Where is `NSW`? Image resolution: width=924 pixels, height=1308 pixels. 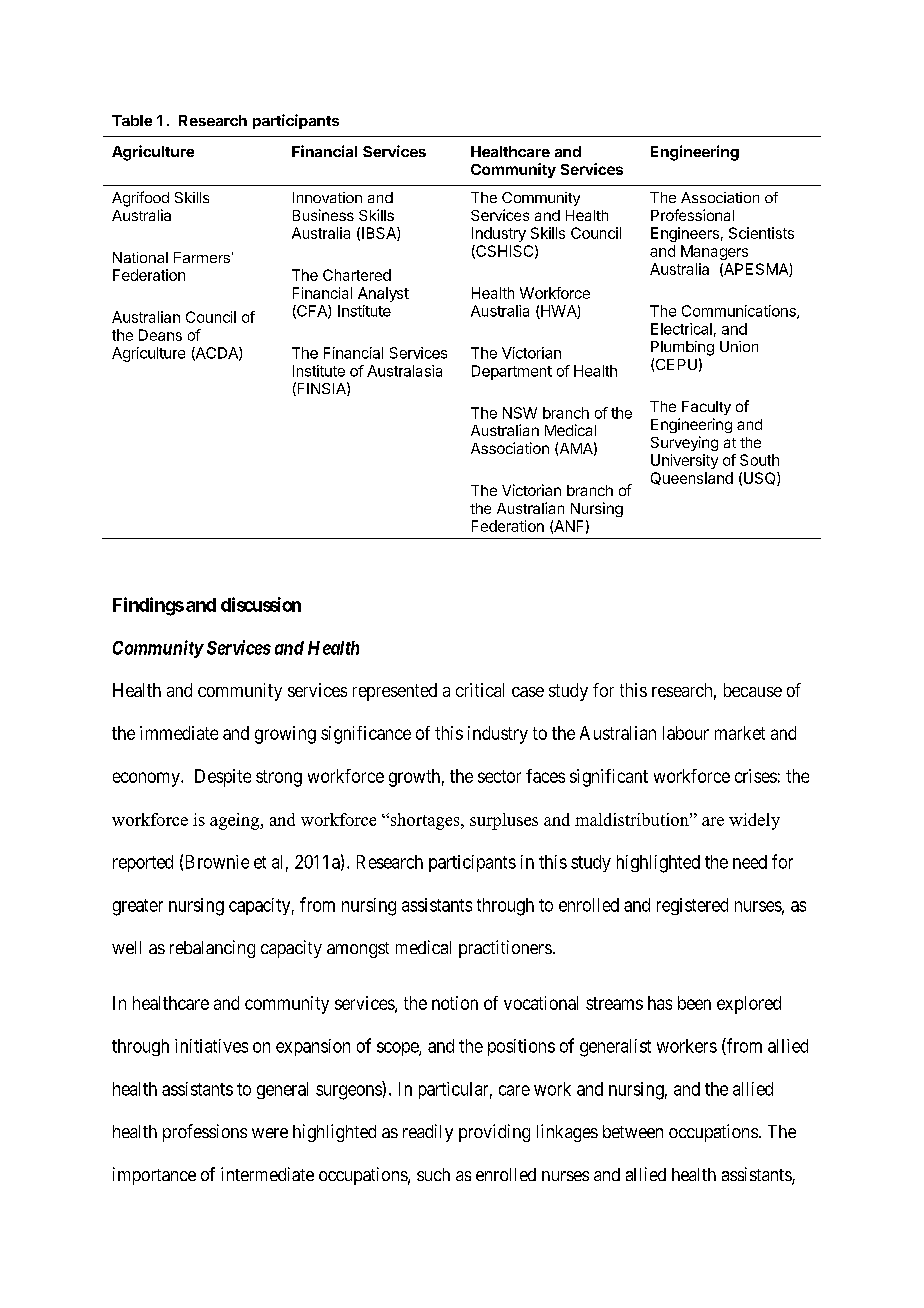 NSW is located at coordinates (520, 413).
